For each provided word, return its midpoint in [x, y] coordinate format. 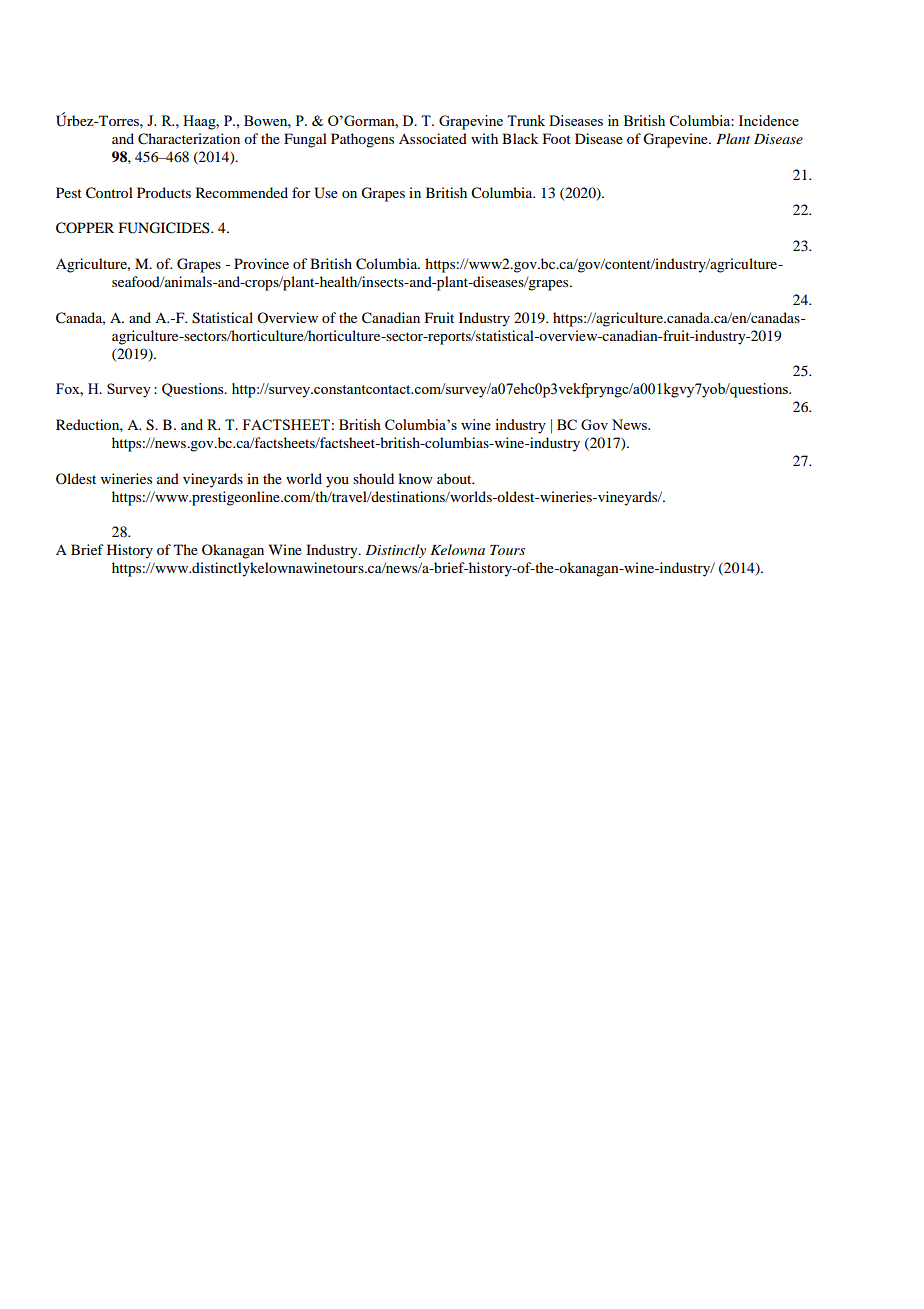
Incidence [769, 120]
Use [326, 193]
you [337, 482]
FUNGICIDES [165, 228]
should [373, 478]
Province [261, 263]
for [301, 192]
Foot [557, 138]
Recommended [242, 192]
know [415, 478]
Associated [433, 138]
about [455, 478]
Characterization [189, 139]
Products [164, 192]
